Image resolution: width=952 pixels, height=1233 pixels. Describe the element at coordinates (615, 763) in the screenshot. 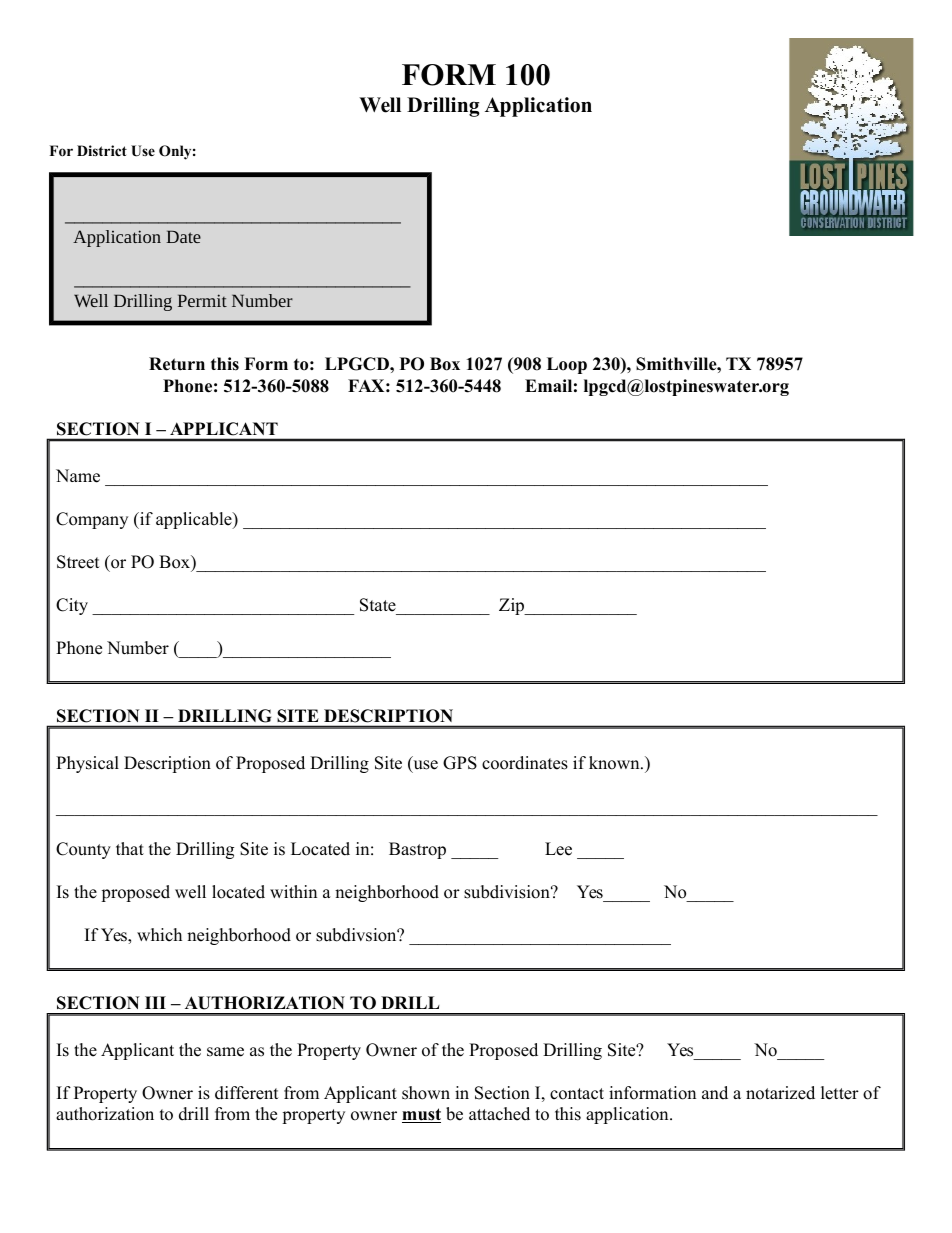

I see `known` at that location.
